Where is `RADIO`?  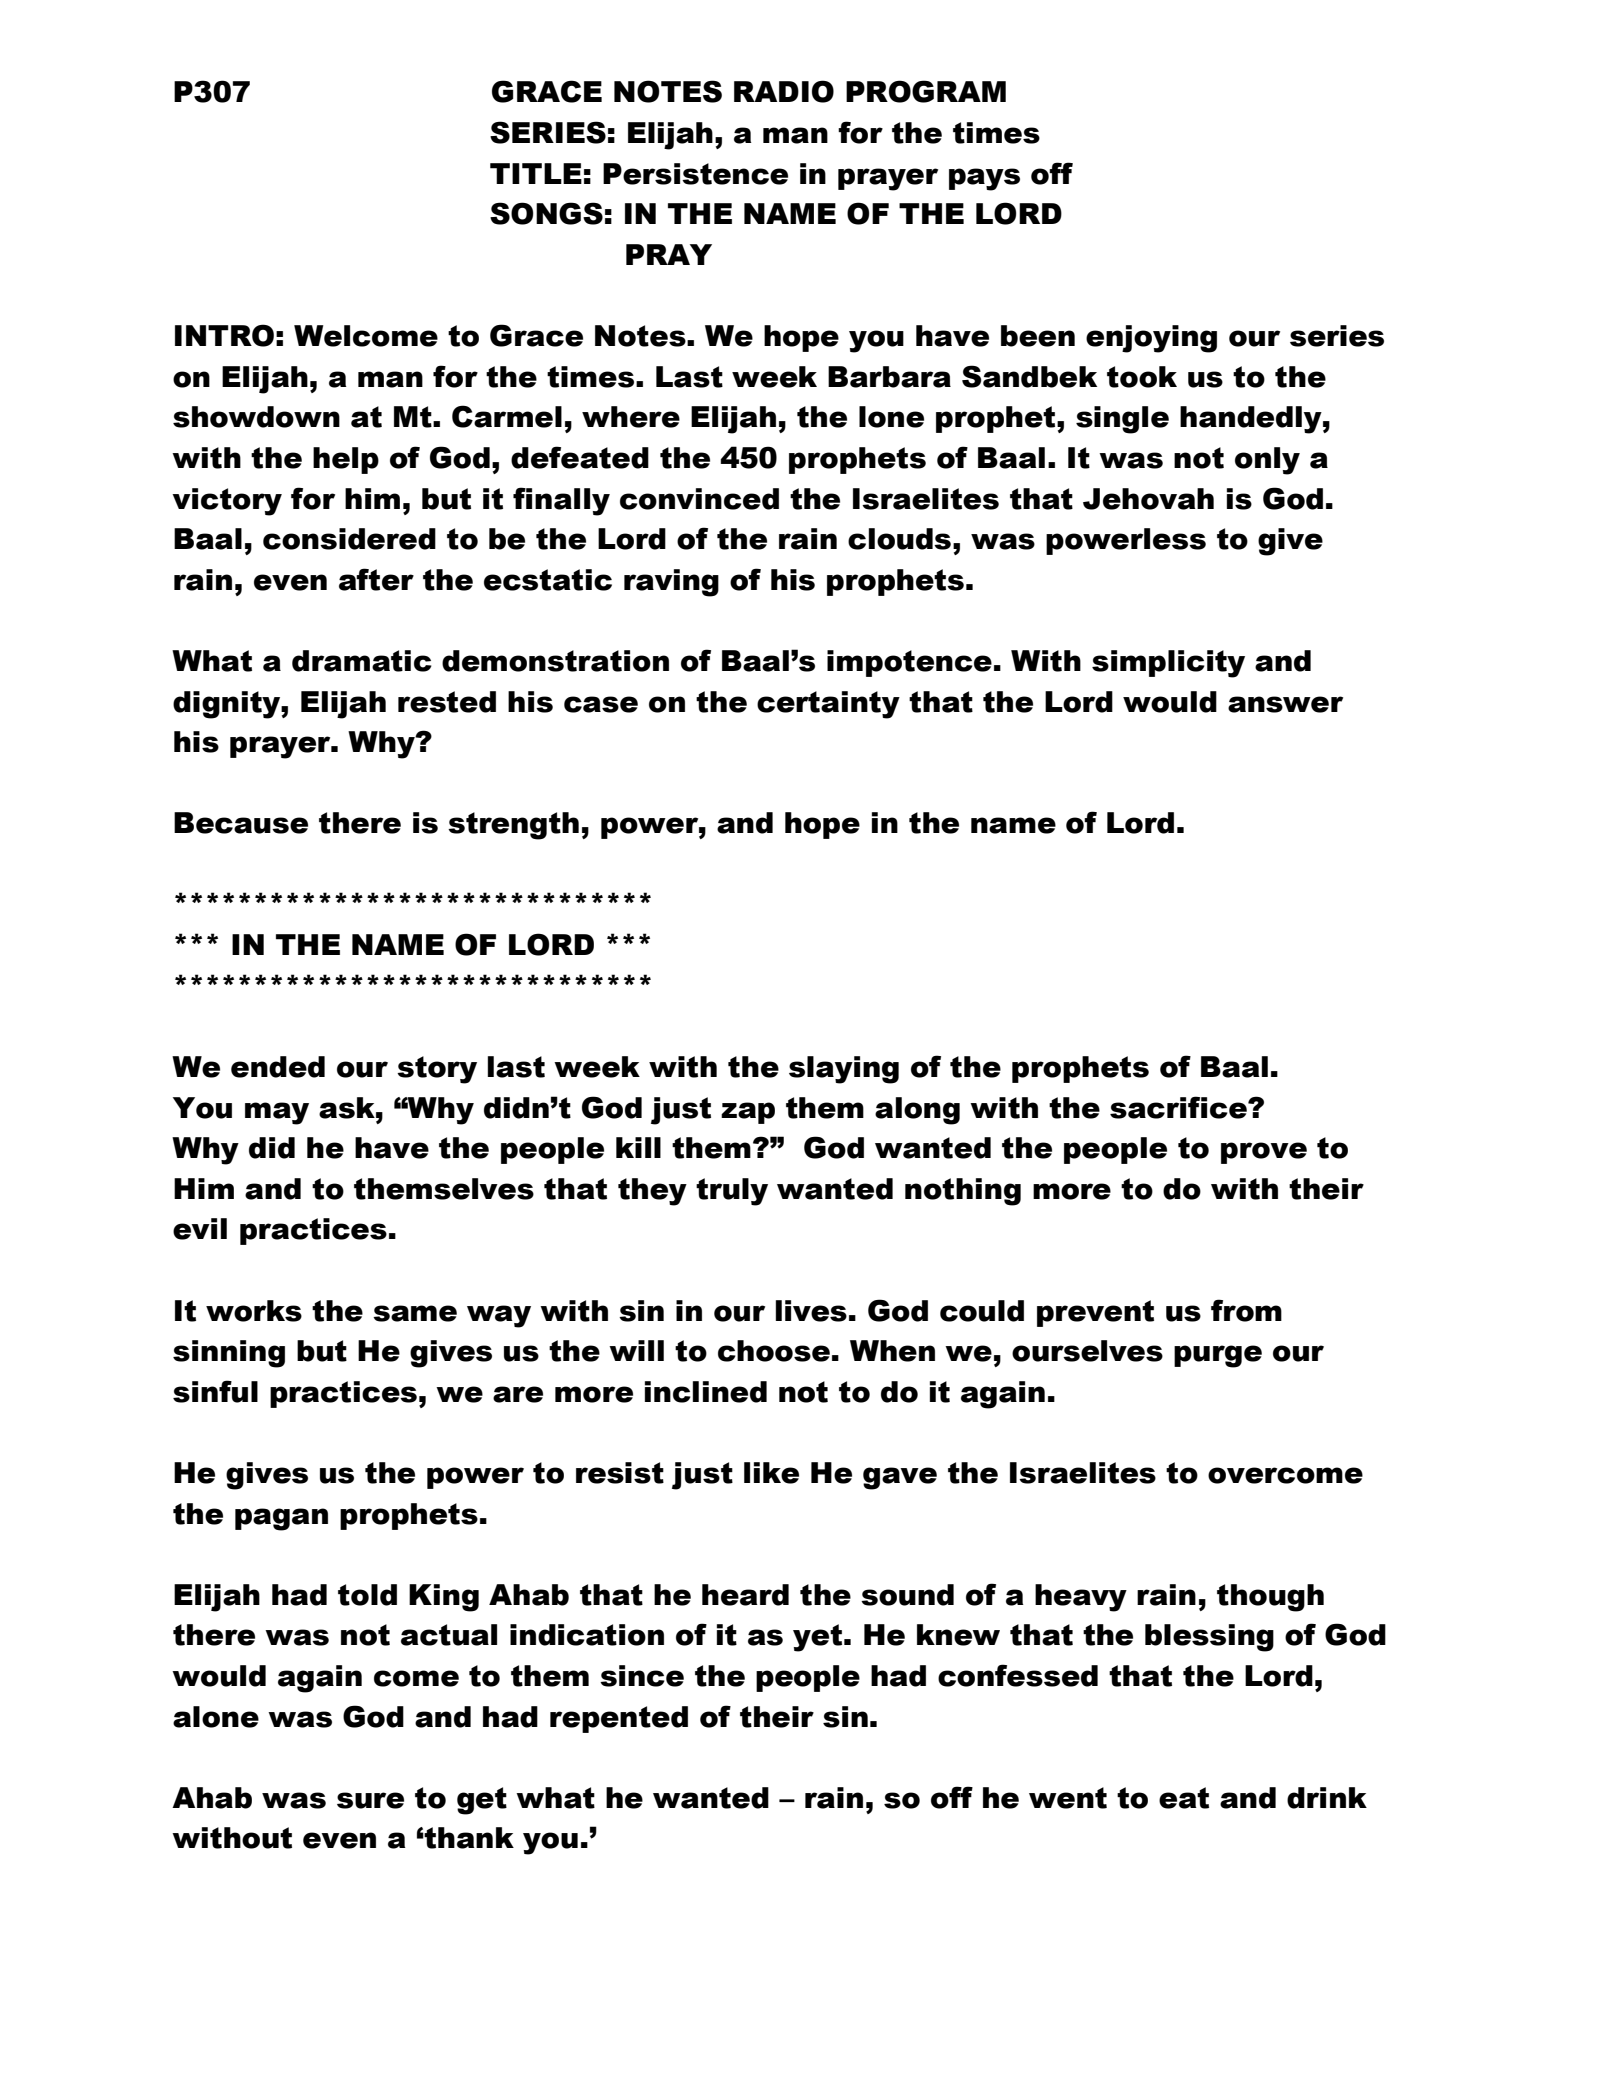
RADIO is located at coordinates (784, 91).
